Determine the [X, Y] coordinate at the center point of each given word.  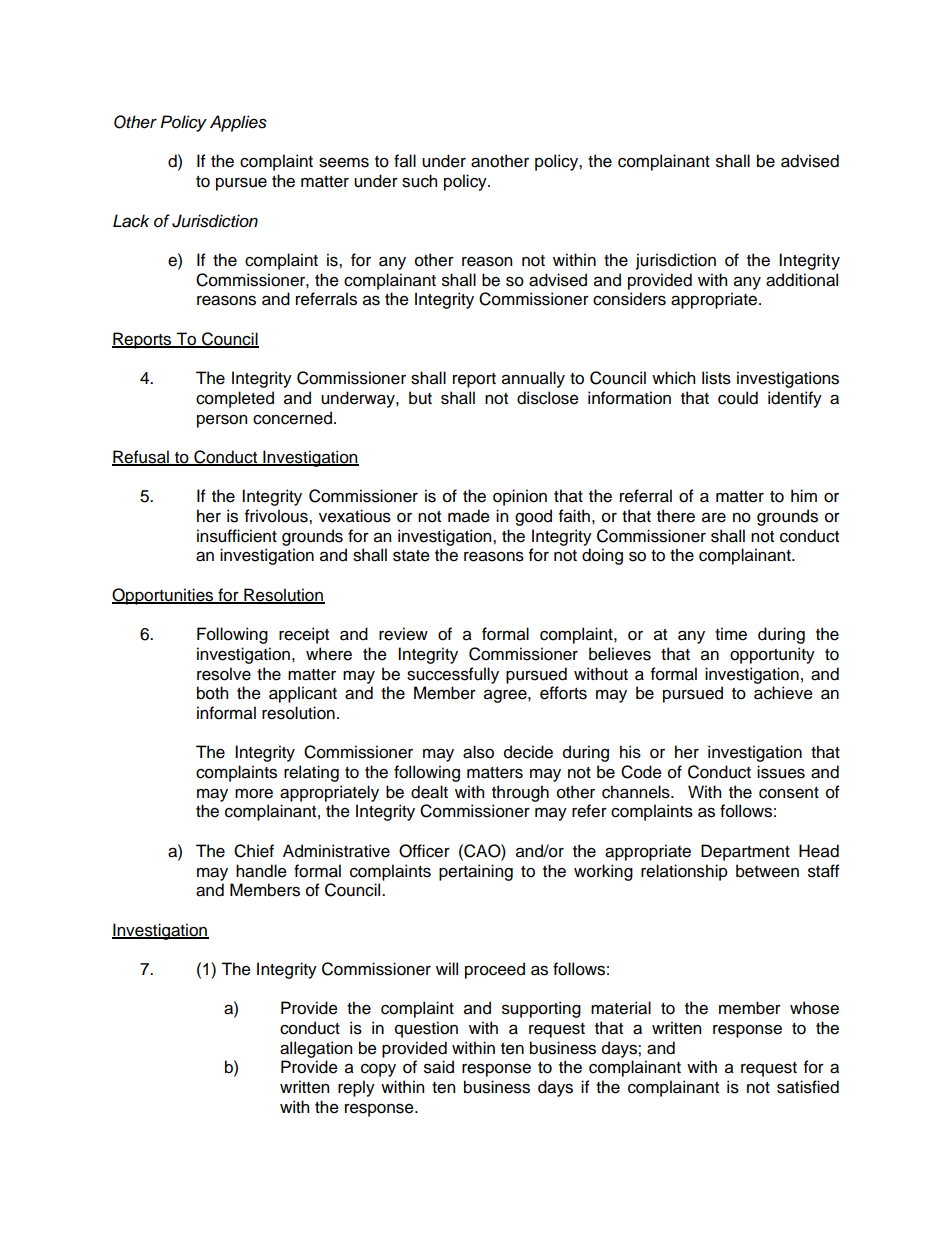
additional [802, 280]
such [419, 181]
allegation [316, 1049]
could [738, 398]
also [478, 752]
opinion [520, 497]
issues [781, 772]
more [254, 794]
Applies [238, 123]
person [222, 421]
